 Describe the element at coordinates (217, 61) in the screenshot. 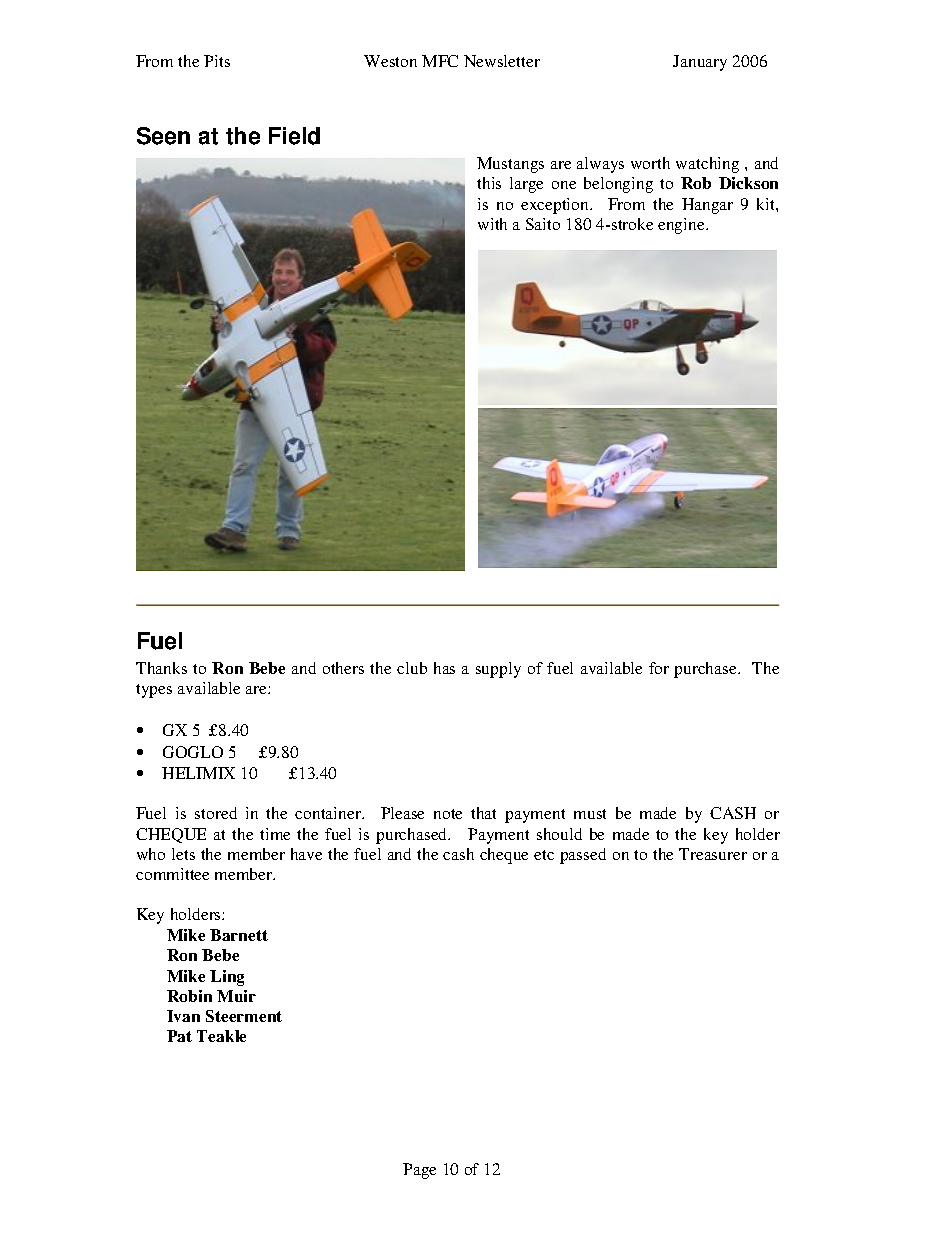

I see `Pits` at that location.
